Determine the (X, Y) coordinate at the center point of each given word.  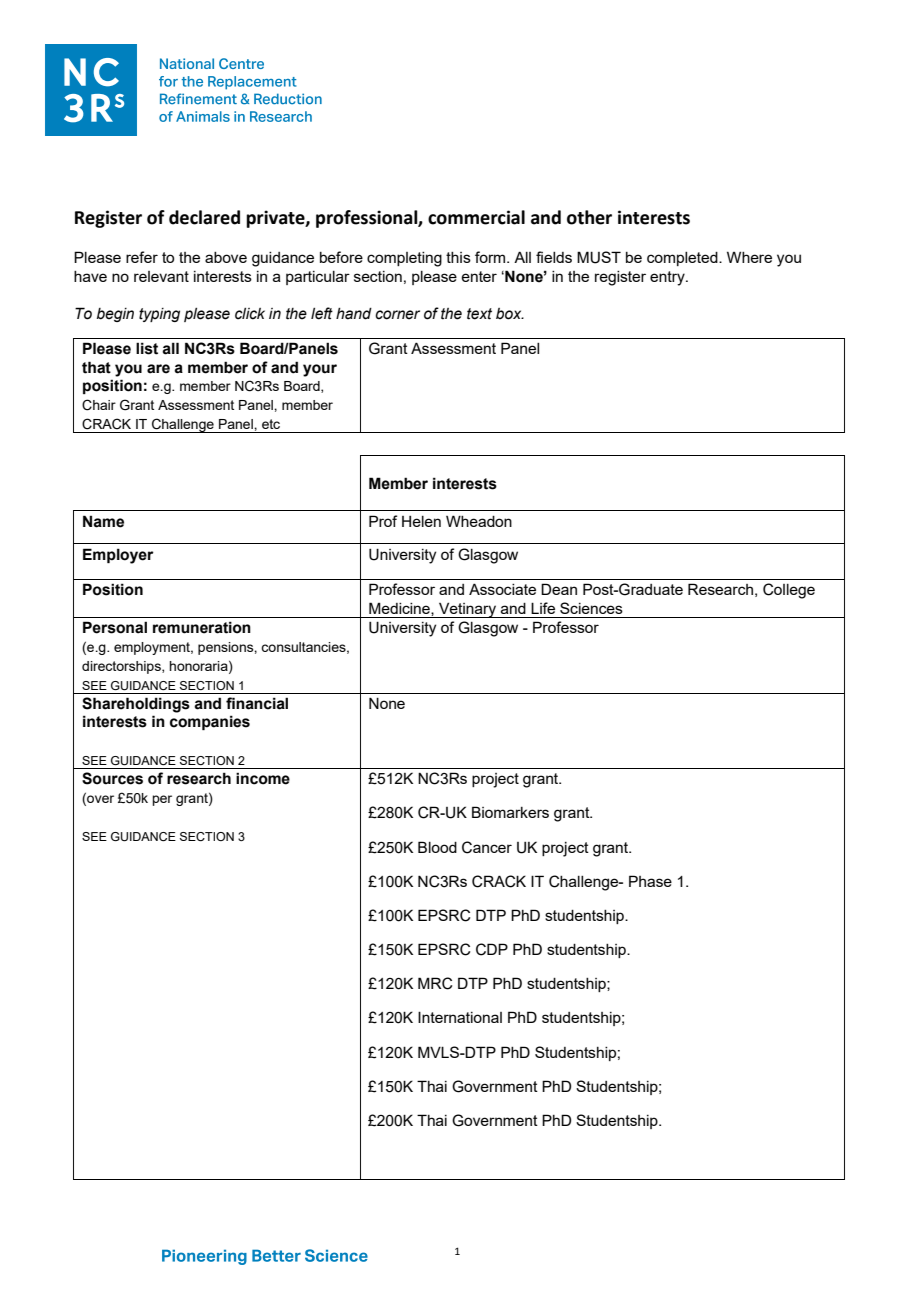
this (458, 257)
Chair (99, 405)
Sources (112, 778)
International (460, 1017)
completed (683, 259)
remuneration (202, 627)
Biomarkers (510, 812)
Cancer (487, 847)
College (789, 591)
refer (142, 257)
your (320, 370)
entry (668, 278)
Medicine (400, 609)
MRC (435, 983)
